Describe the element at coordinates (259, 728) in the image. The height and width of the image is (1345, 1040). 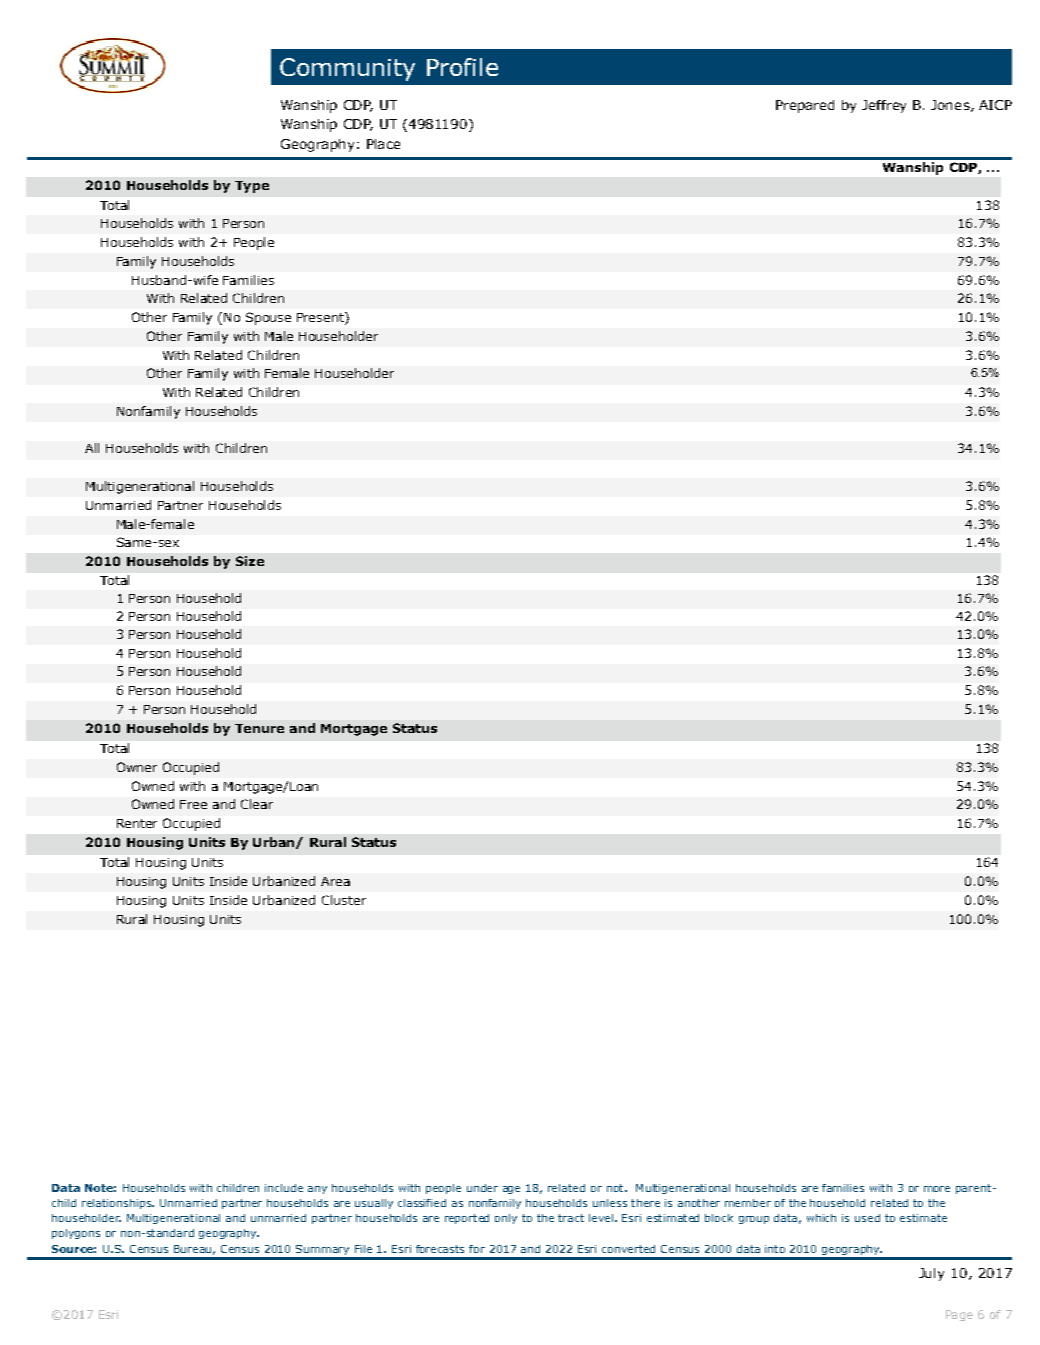
I see `Tenure` at that location.
